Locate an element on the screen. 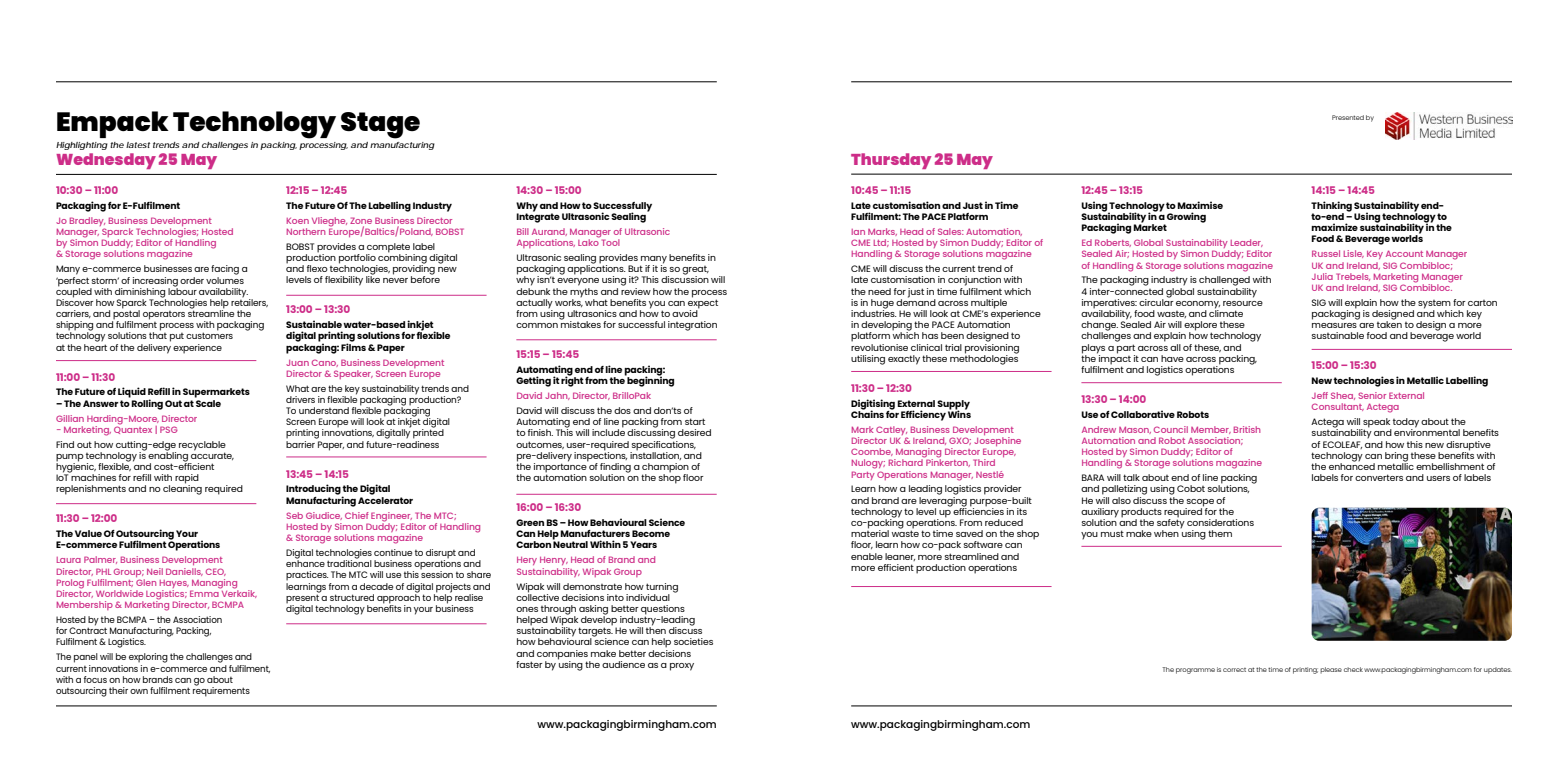 The width and height of the screenshot is (1568, 784). champion is located at coordinates (665, 469).
